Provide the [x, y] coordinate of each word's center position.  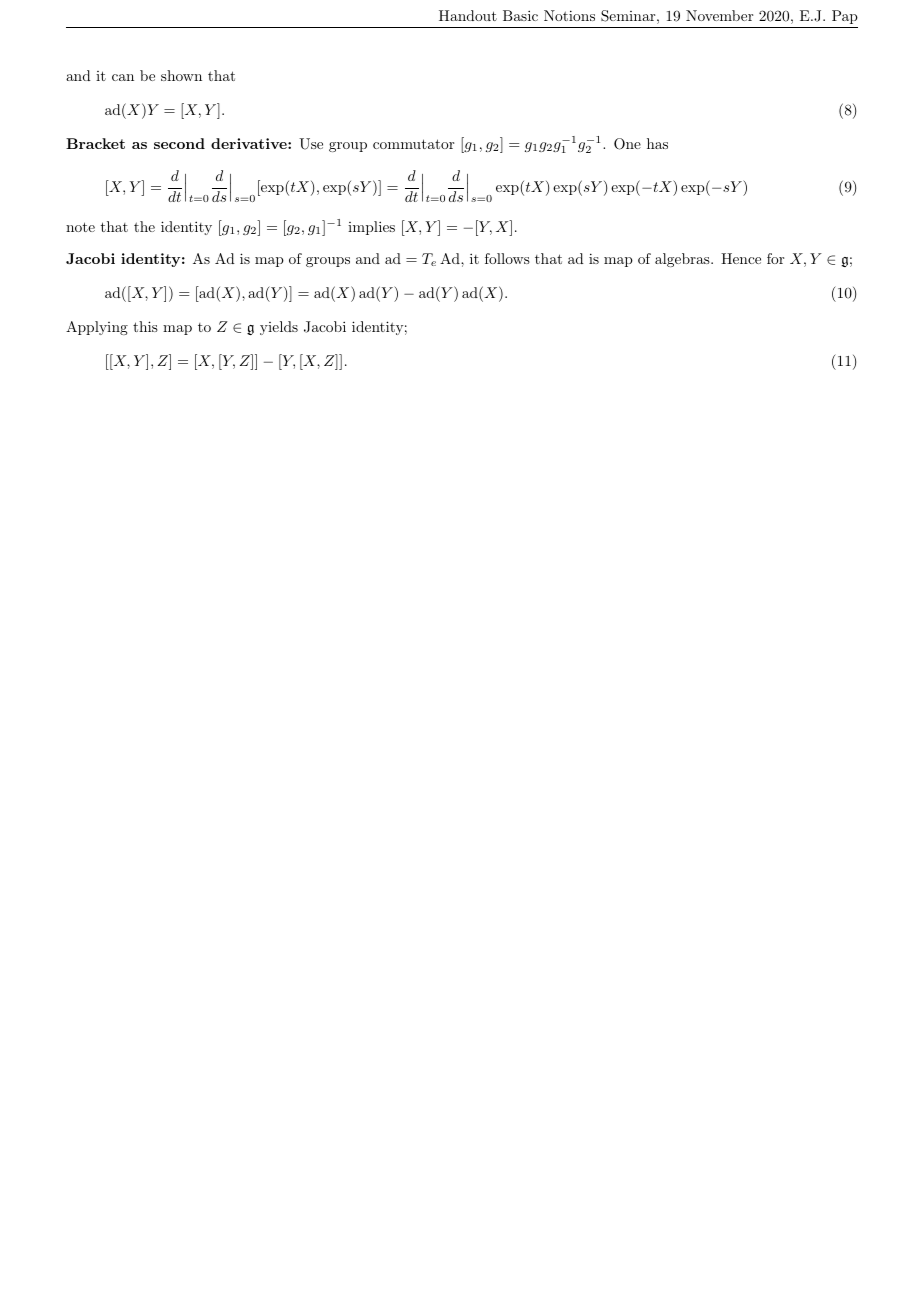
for [775, 258]
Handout [468, 15]
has [657, 143]
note [80, 227]
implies [371, 228]
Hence [741, 258]
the [144, 226]
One [627, 144]
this [145, 326]
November [719, 15]
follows [507, 258]
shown [181, 75]
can [123, 77]
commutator [413, 144]
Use [311, 144]
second [179, 143]
